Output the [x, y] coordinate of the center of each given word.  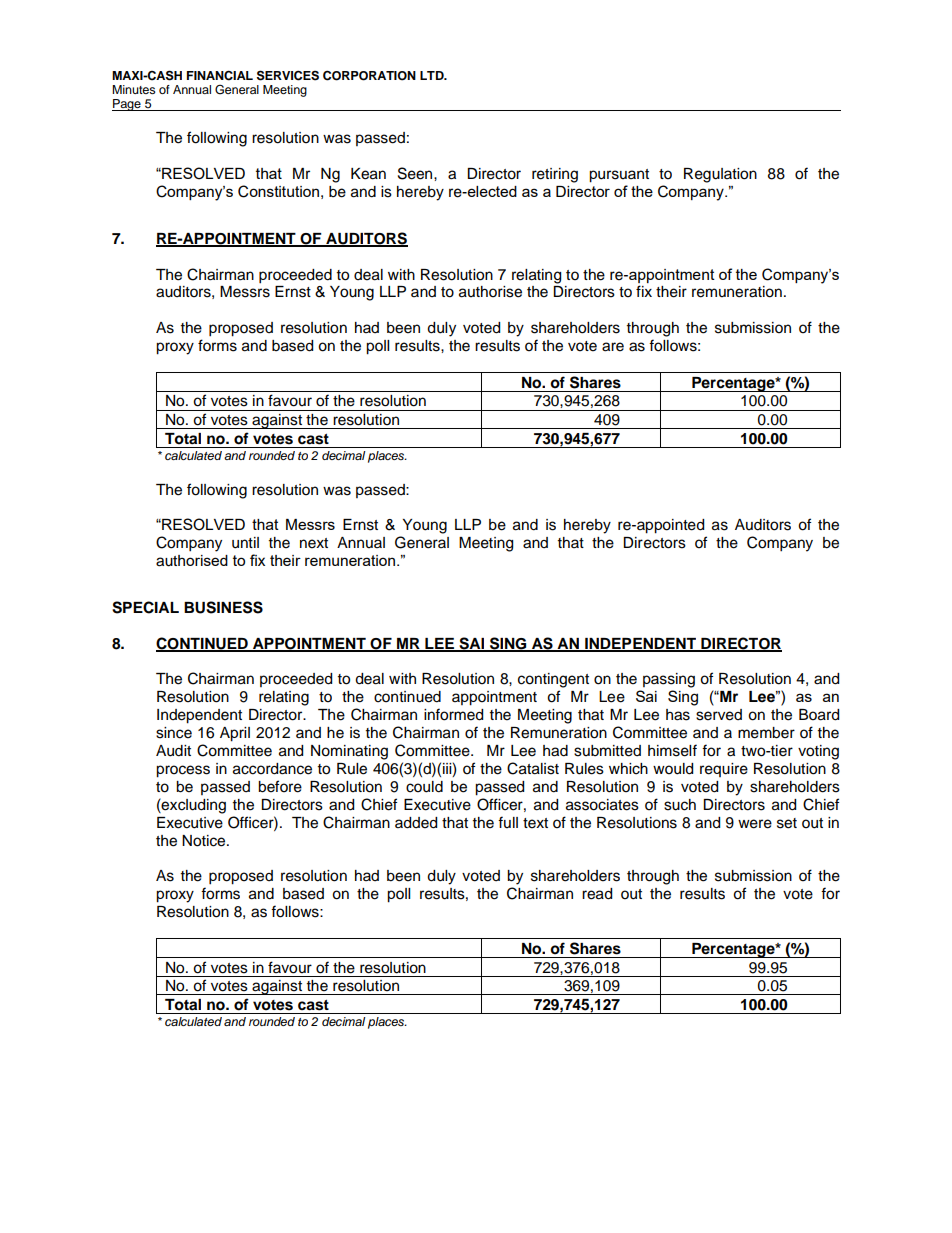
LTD [433, 75]
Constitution [278, 191]
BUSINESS [223, 607]
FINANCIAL [220, 75]
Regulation [720, 175]
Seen [416, 173]
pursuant [619, 176]
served [719, 715]
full [508, 822]
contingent [553, 680]
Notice [205, 841]
